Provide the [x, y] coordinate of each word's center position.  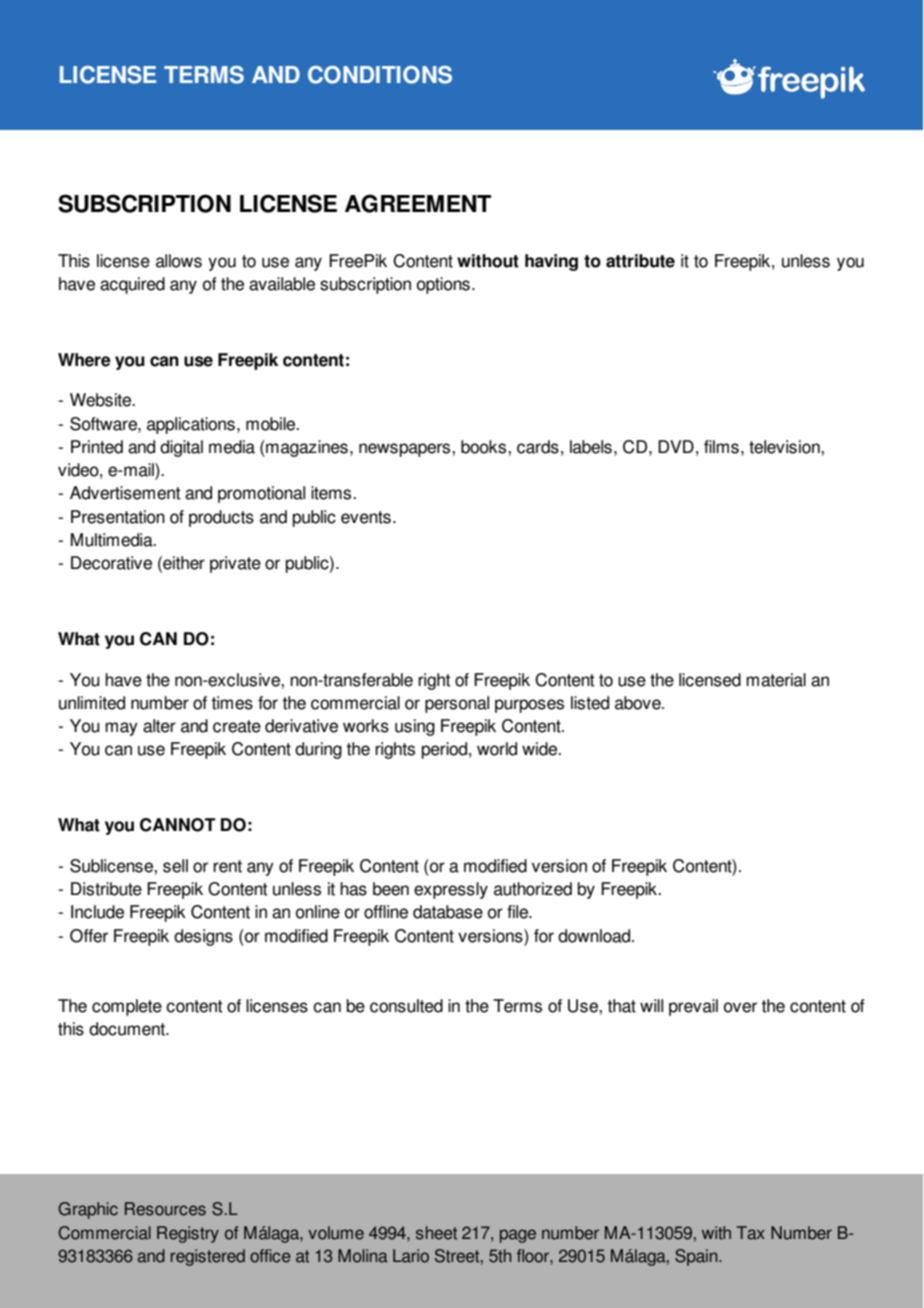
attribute [640, 261]
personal [457, 704]
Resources [165, 1209]
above [639, 703]
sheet [436, 1233]
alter [159, 726]
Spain [697, 1257]
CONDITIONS [380, 75]
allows [179, 261]
